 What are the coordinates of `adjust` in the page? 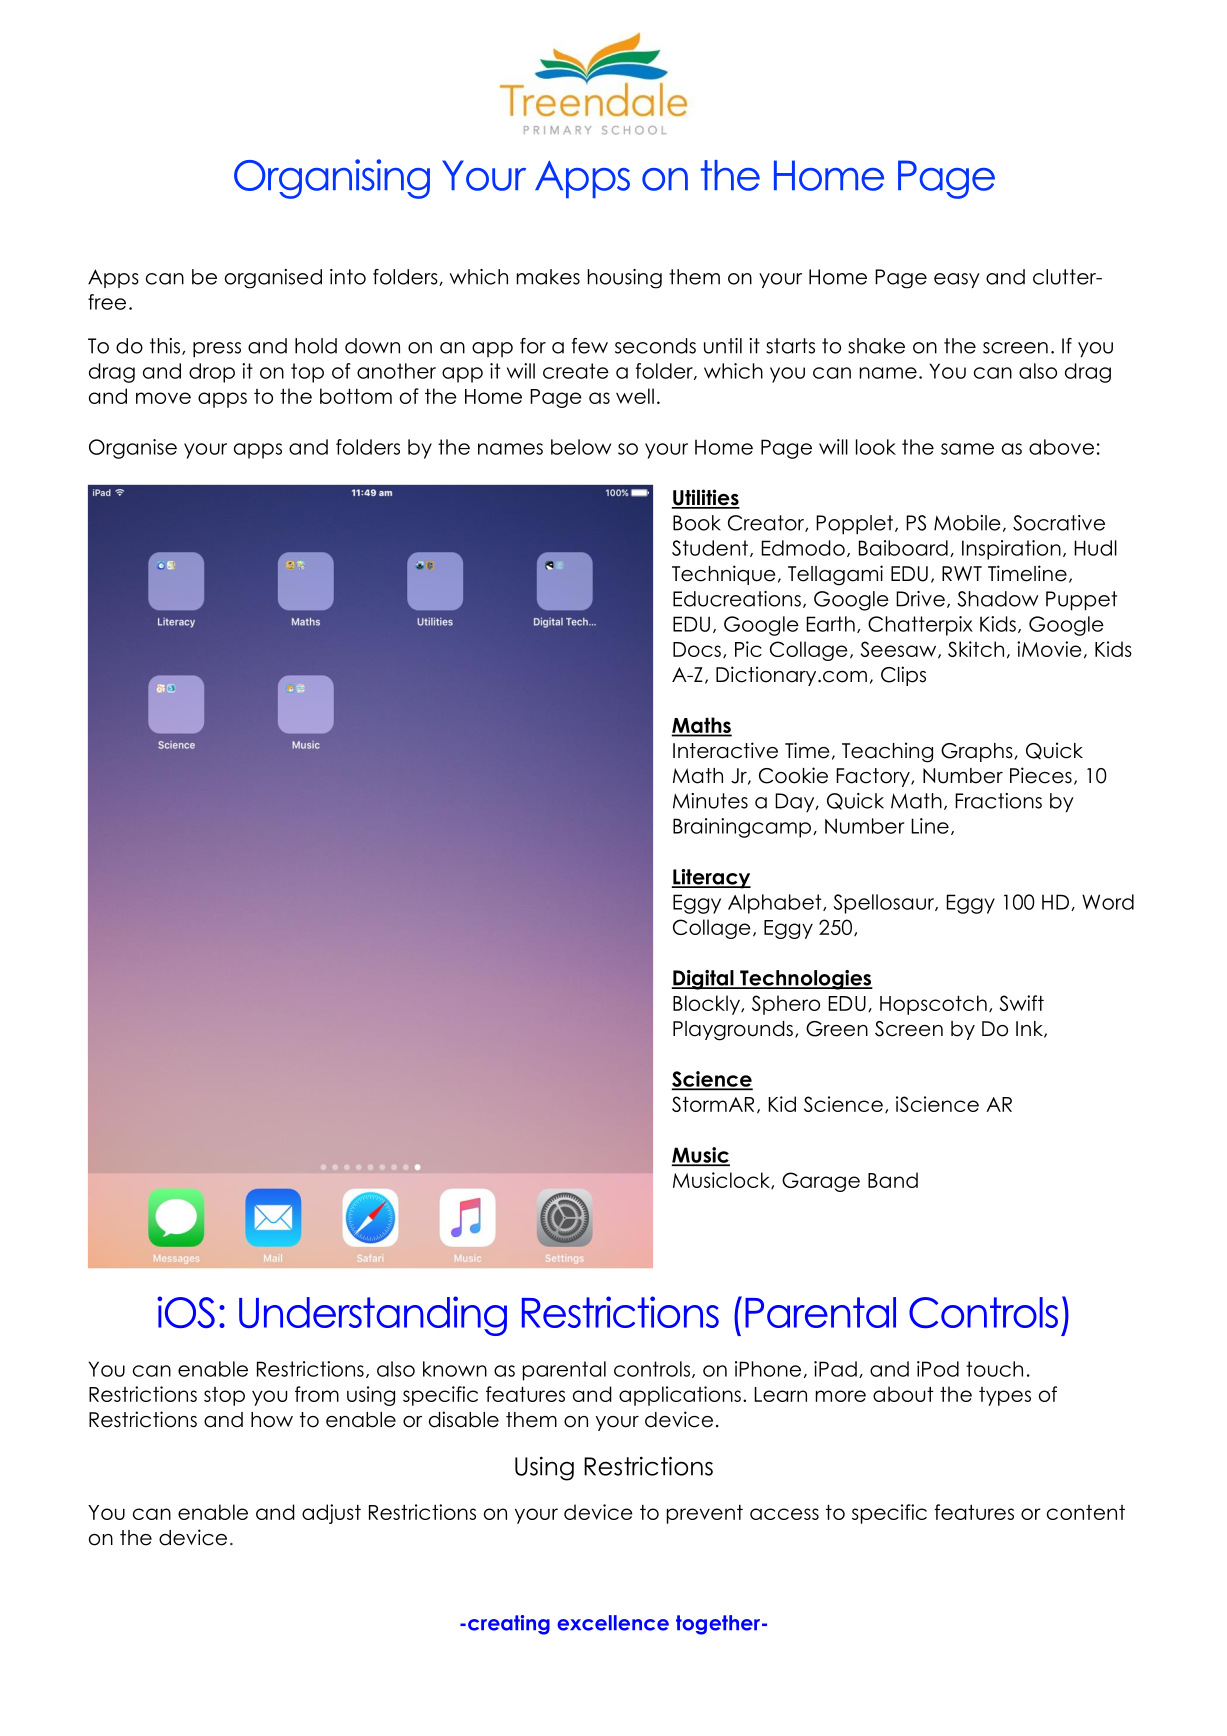 It's located at (331, 1514).
